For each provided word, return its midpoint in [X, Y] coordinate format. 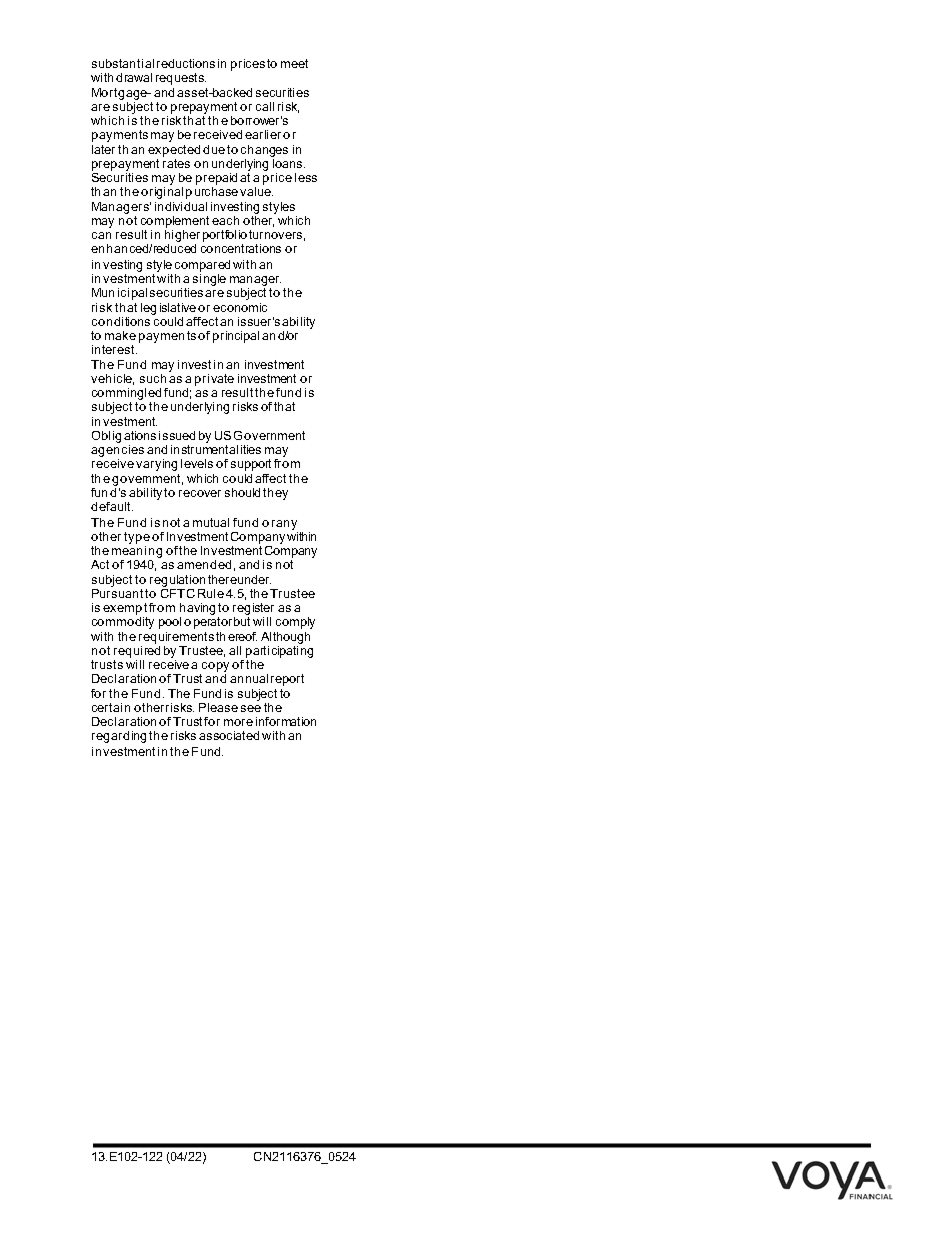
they [275, 494]
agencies [117, 451]
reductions [186, 63]
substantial [123, 63]
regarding [119, 737]
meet [294, 63]
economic [240, 307]
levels [197, 463]
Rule [211, 593]
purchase [212, 193]
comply [295, 623]
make [120, 335]
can [101, 235]
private [214, 380]
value [256, 191]
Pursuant [117, 592]
